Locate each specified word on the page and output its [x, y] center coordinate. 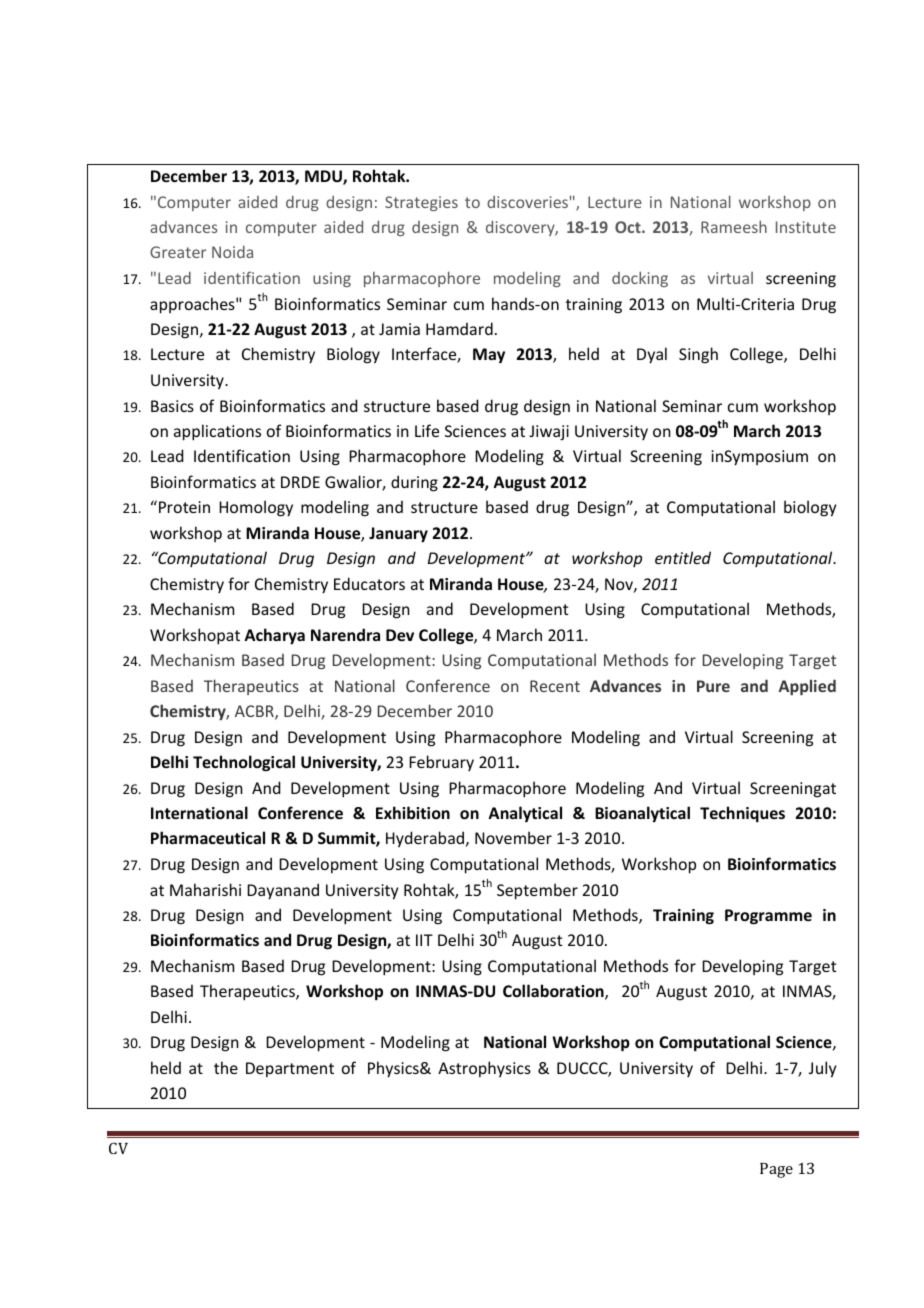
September [537, 891]
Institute [806, 227]
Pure [713, 686]
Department [290, 1069]
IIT [424, 940]
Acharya [274, 636]
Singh [698, 355]
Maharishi [205, 889]
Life [427, 430]
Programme [768, 917]
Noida [232, 252]
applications [217, 432]
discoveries [527, 202]
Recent [555, 686]
